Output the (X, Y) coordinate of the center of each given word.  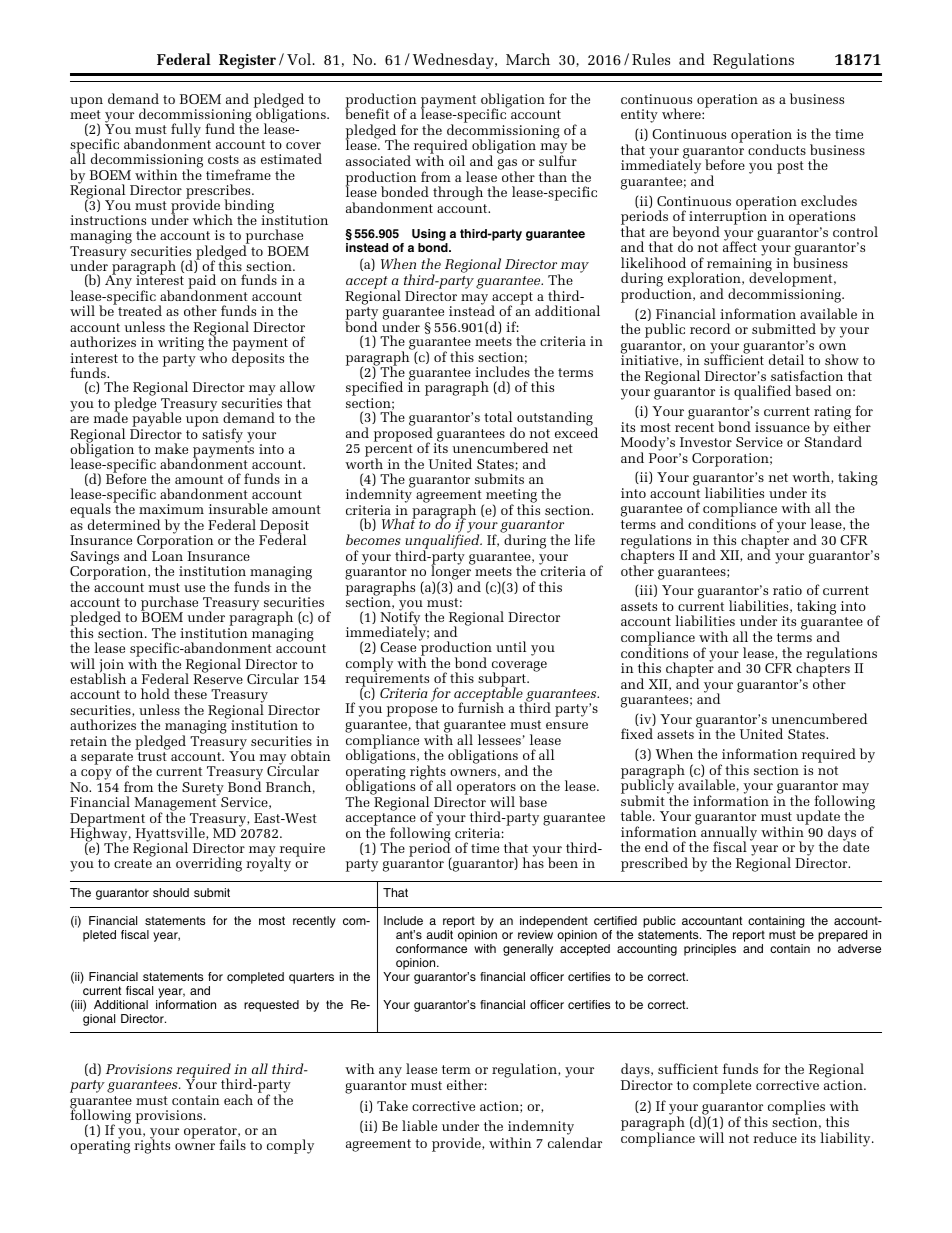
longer (452, 573)
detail (786, 359)
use (194, 588)
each (238, 1099)
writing (181, 344)
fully (186, 130)
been (563, 862)
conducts (777, 149)
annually (728, 833)
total (498, 416)
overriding (209, 864)
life (585, 539)
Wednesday (454, 61)
